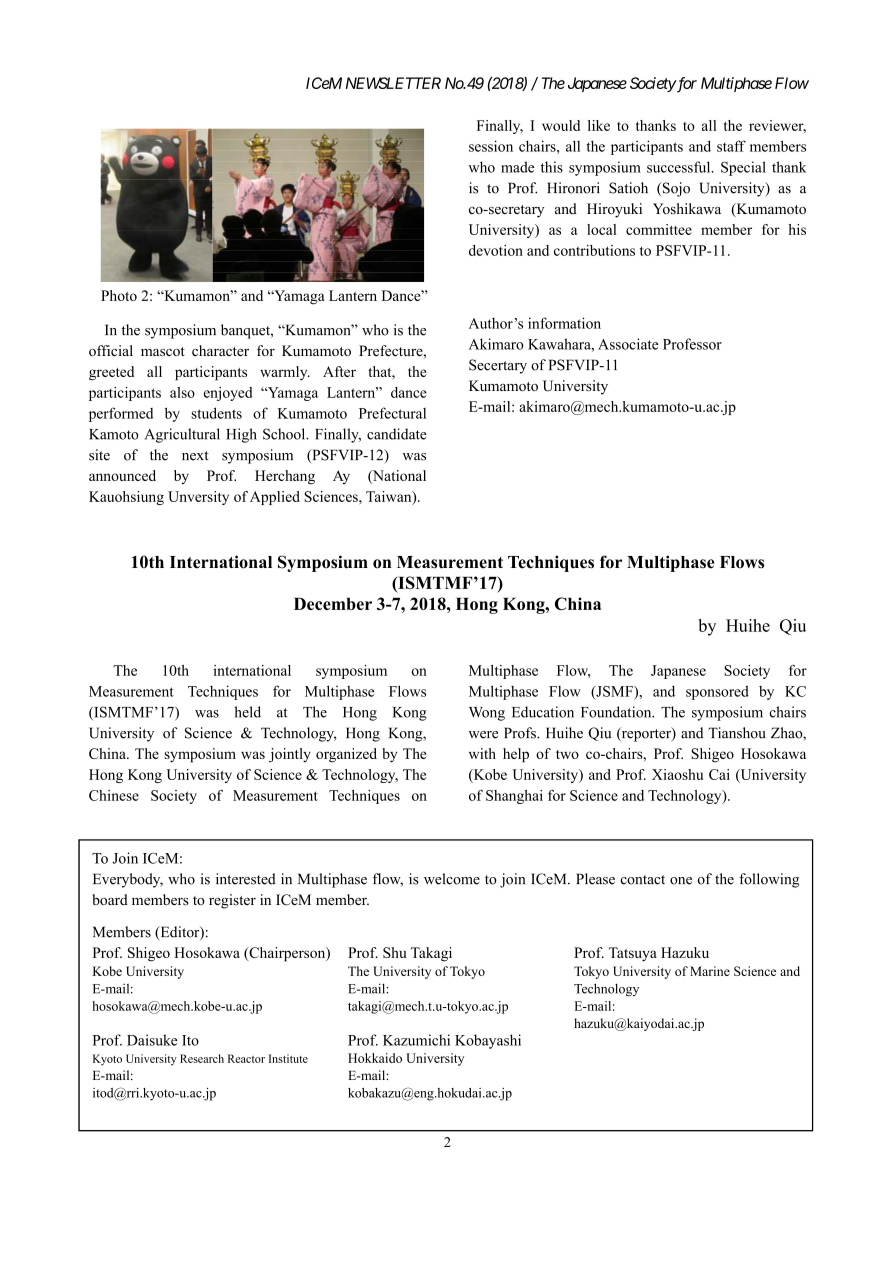  Describe the element at coordinates (628, 344) in the image. I see `Associate` at that location.
